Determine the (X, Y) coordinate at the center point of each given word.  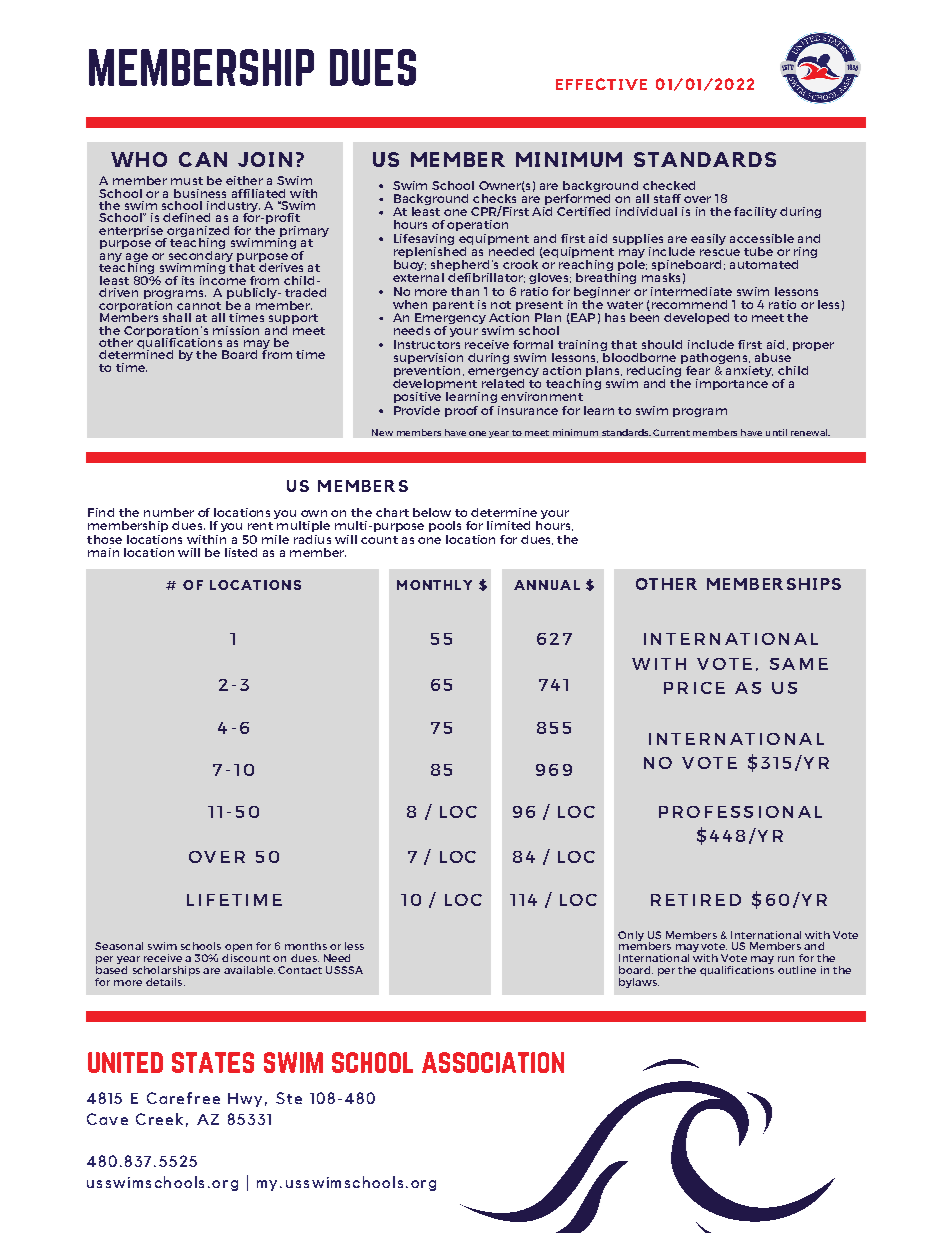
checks (494, 198)
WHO (139, 159)
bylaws (639, 981)
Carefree (183, 1098)
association (493, 1062)
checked (669, 185)
